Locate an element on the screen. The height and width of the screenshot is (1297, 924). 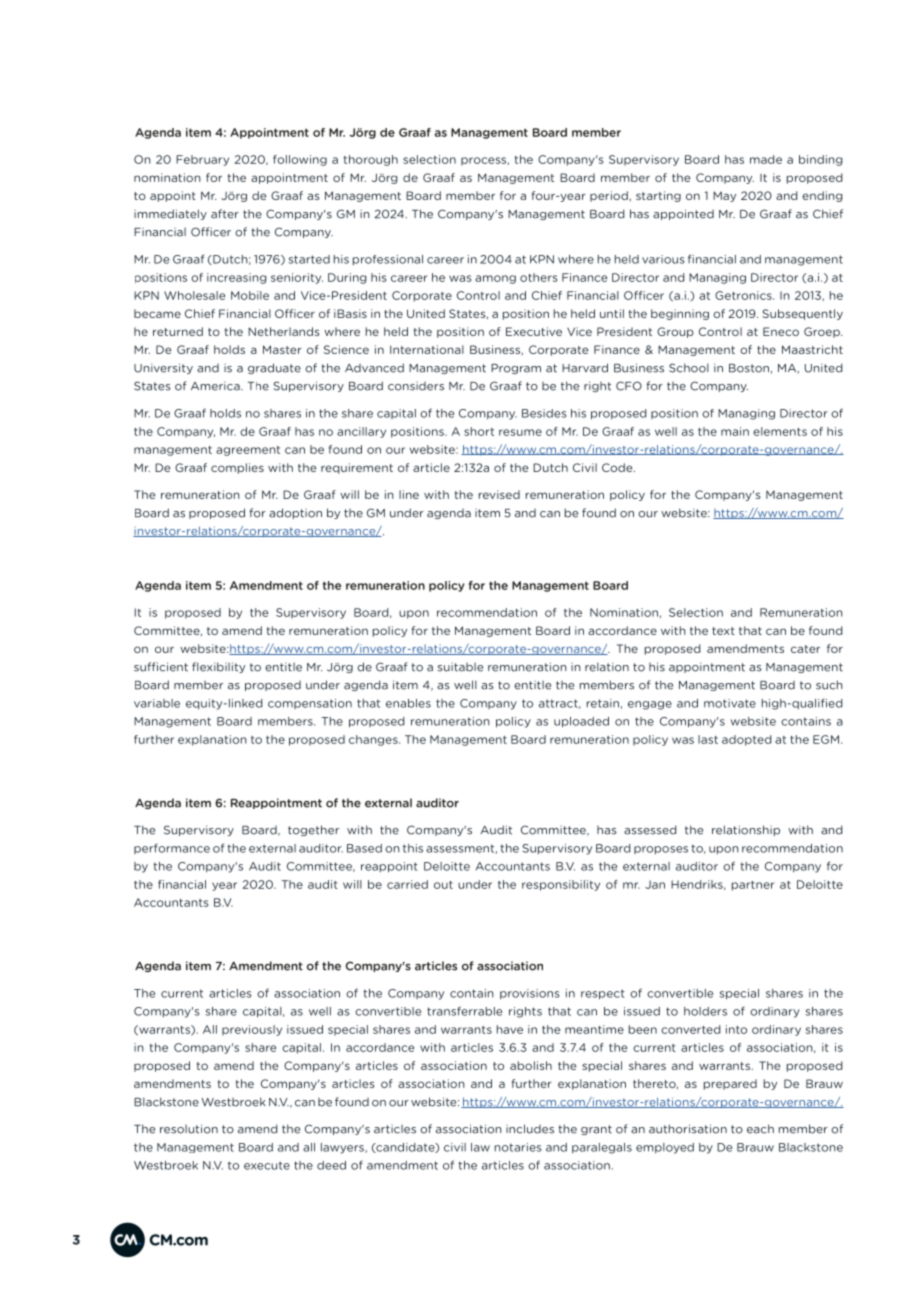
out is located at coordinates (443, 885).
